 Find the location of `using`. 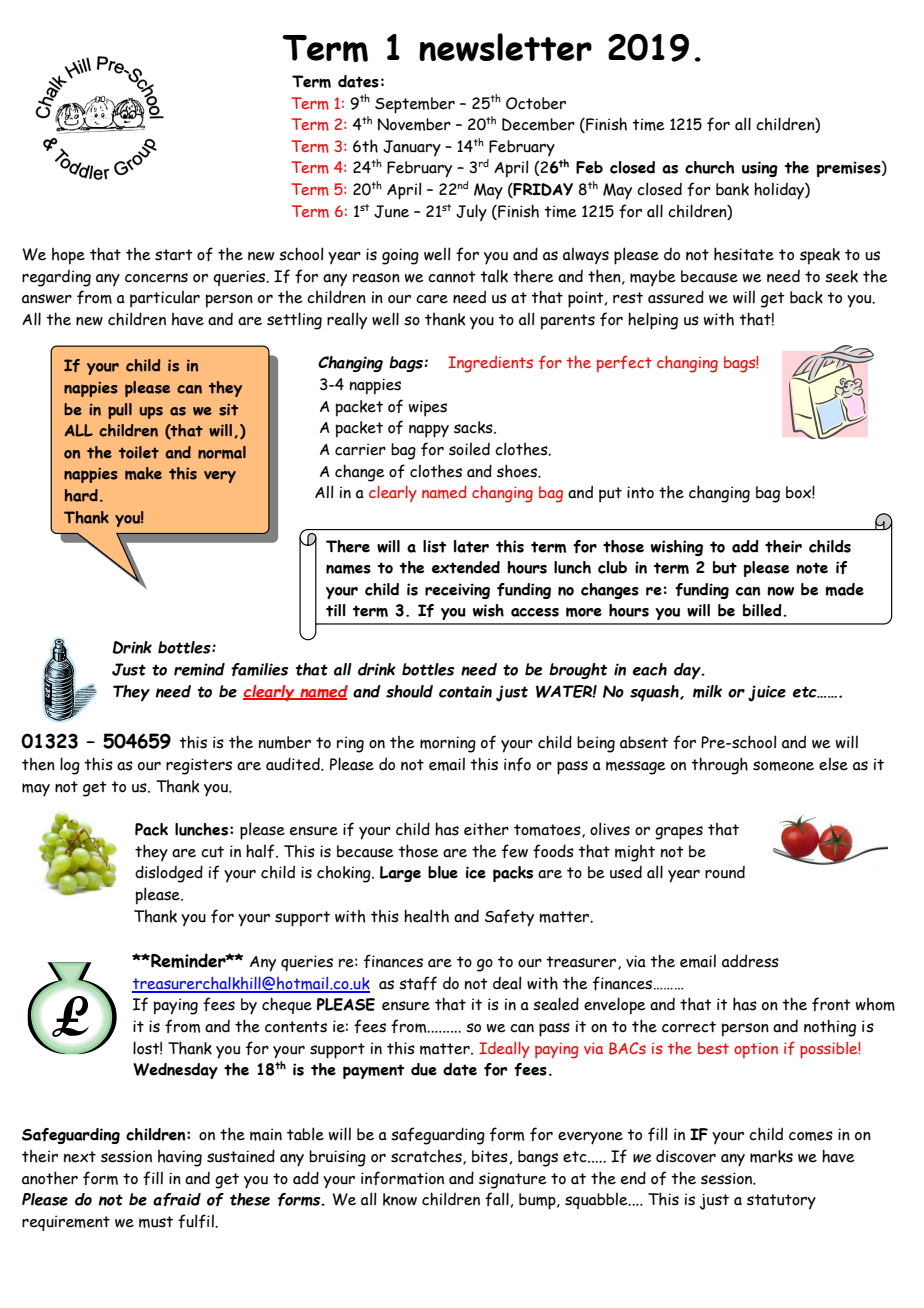

using is located at coordinates (760, 169).
